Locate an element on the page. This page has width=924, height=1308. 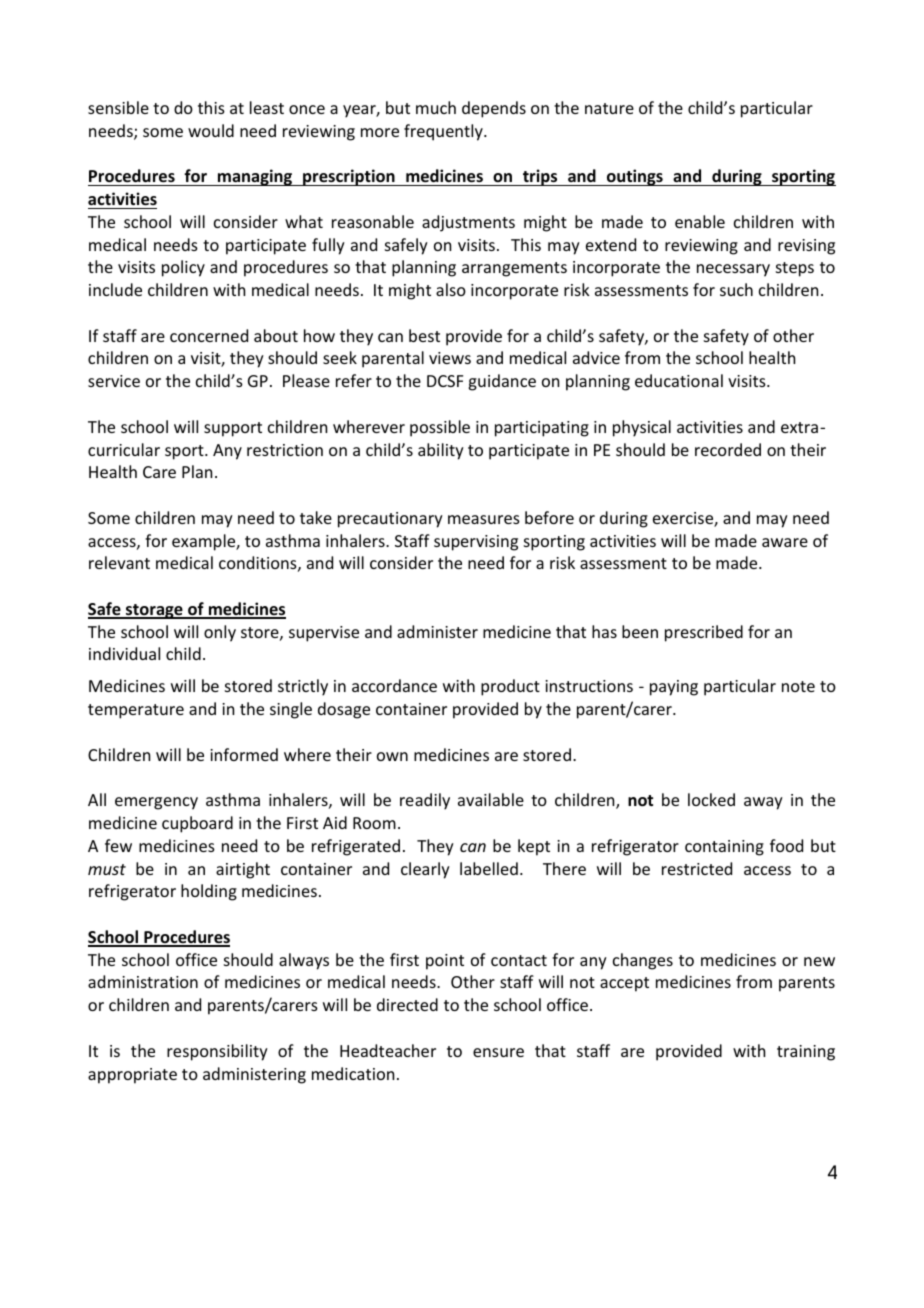
frequently is located at coordinates (444, 132).
